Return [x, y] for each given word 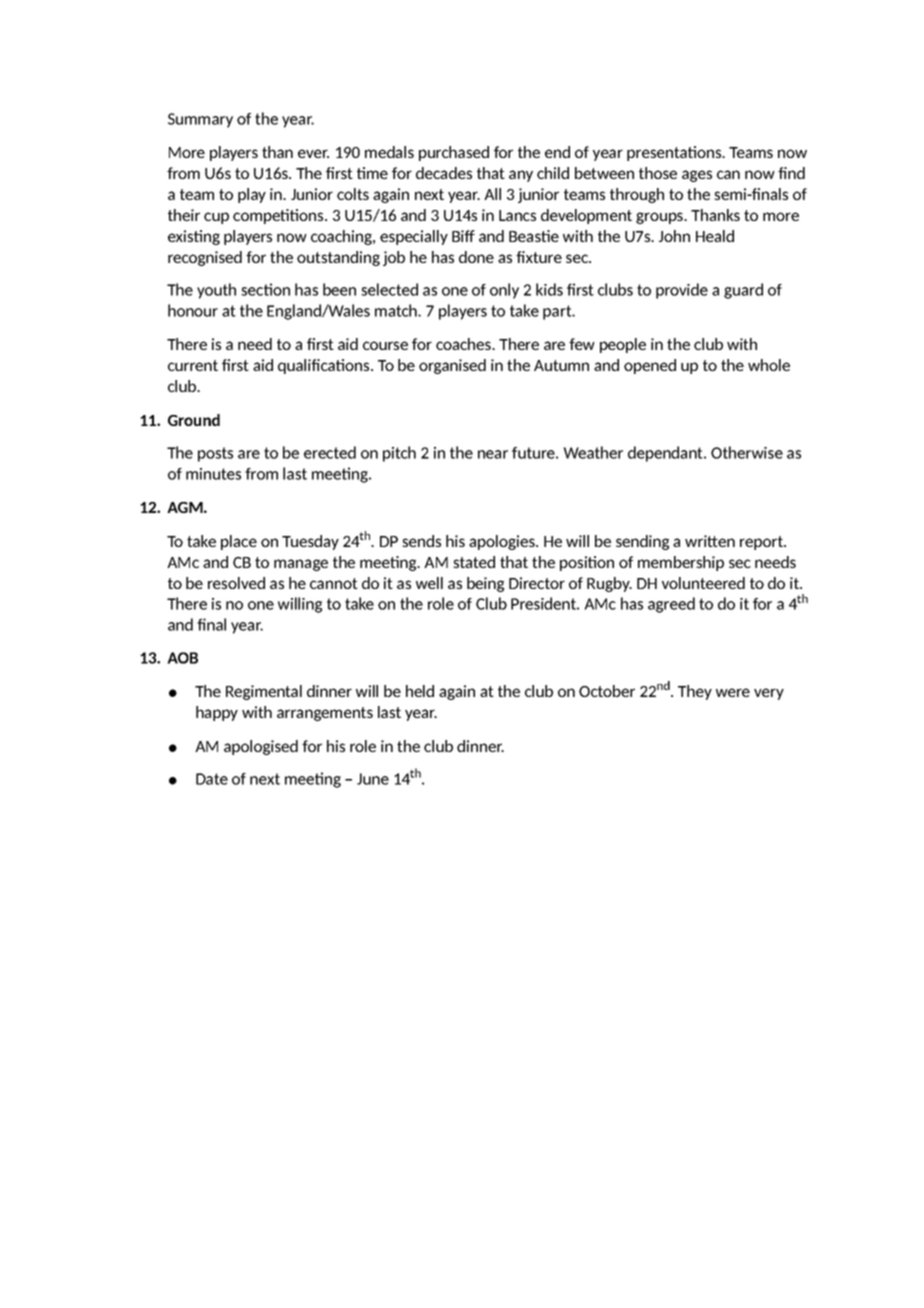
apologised [261, 747]
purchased [454, 153]
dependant [666, 454]
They [695, 692]
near [493, 454]
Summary [200, 120]
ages [697, 176]
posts [215, 454]
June [373, 779]
